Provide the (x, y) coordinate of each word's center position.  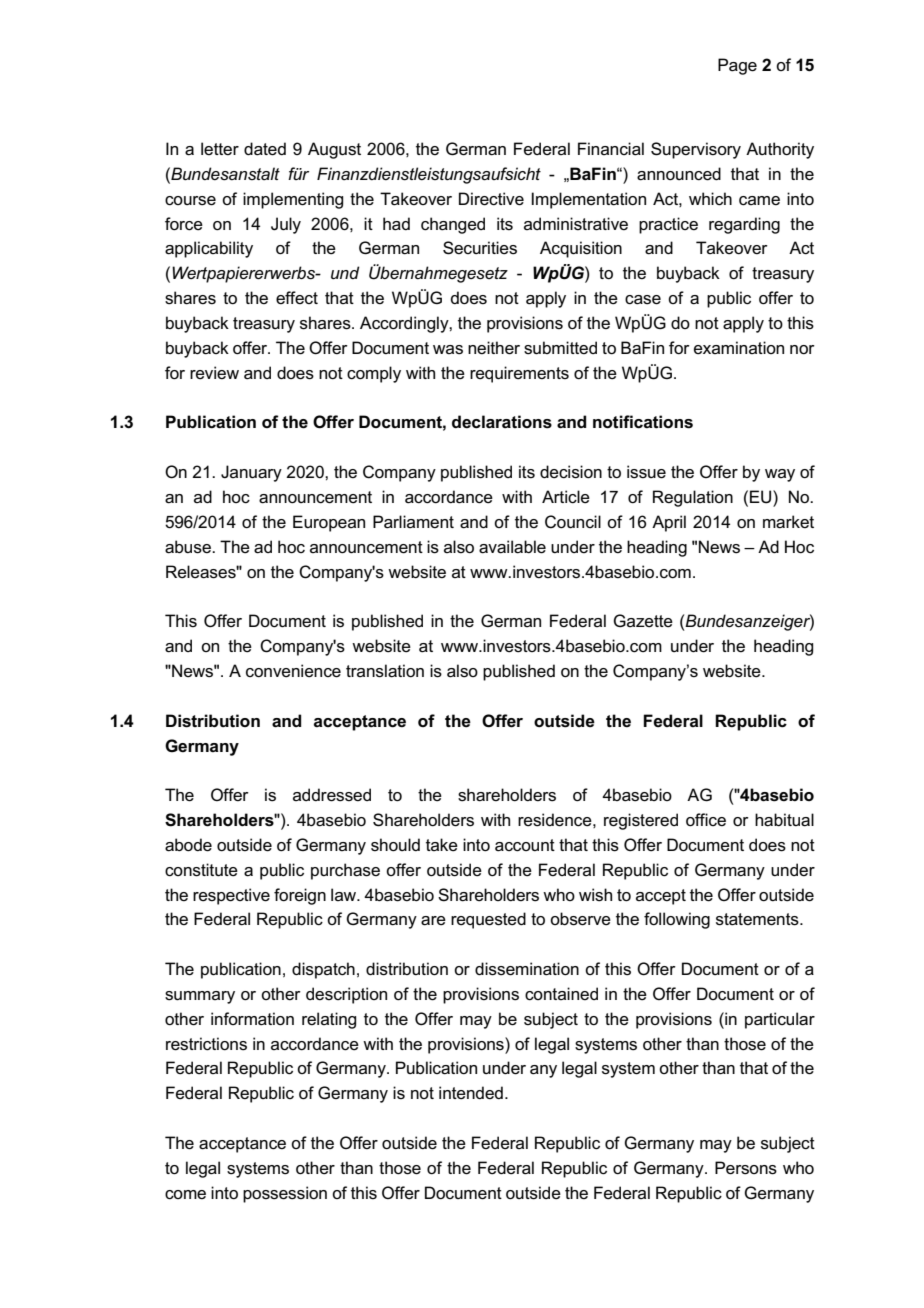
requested (488, 920)
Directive (491, 199)
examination (739, 348)
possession (285, 1194)
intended (471, 1093)
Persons (746, 1168)
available (512, 547)
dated (265, 149)
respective (231, 896)
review (214, 373)
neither (494, 348)
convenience (293, 671)
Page (737, 66)
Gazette (643, 621)
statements (758, 919)
